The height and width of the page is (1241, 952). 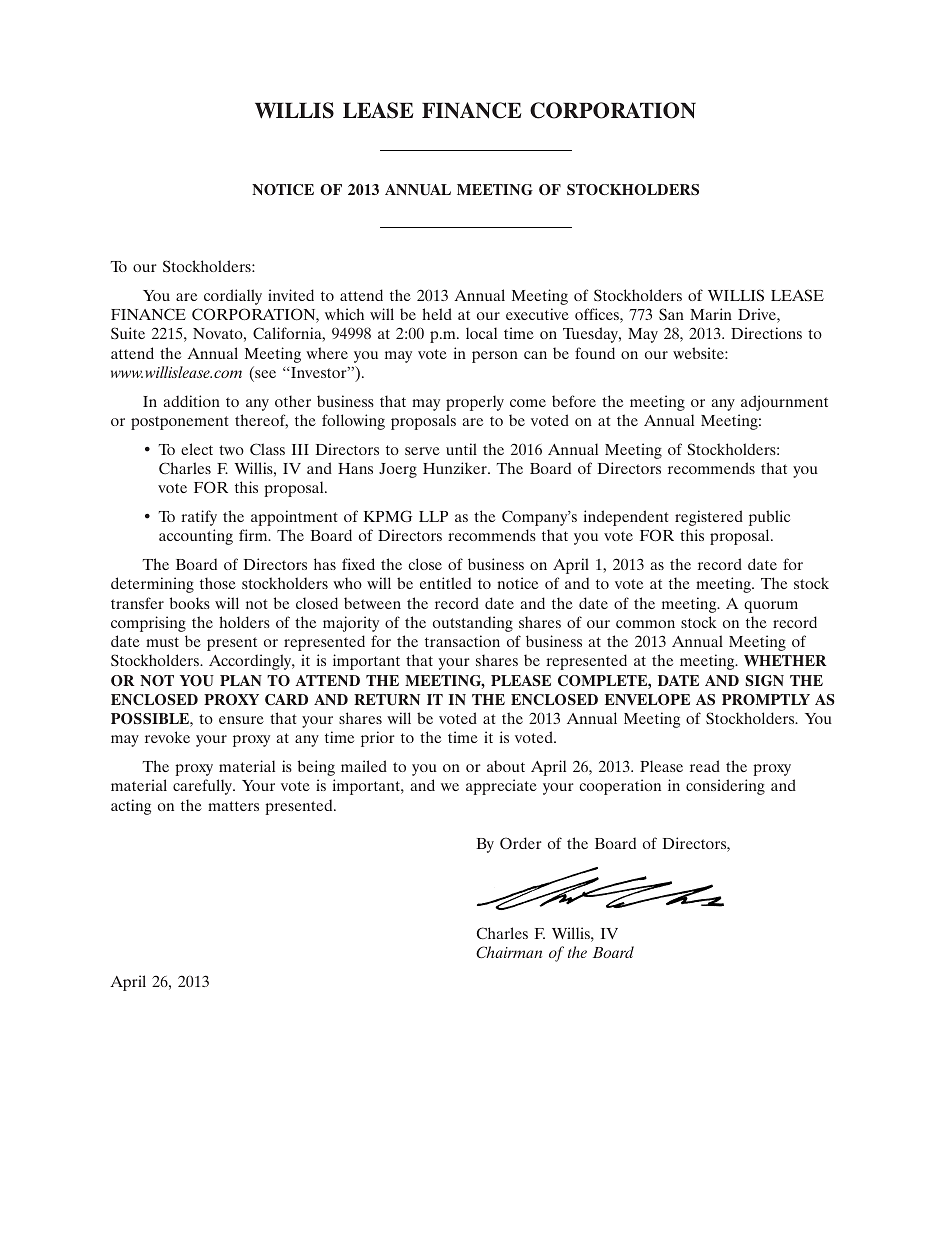 What do you see at coordinates (501, 787) in the page?
I see `appreciate` at bounding box center [501, 787].
